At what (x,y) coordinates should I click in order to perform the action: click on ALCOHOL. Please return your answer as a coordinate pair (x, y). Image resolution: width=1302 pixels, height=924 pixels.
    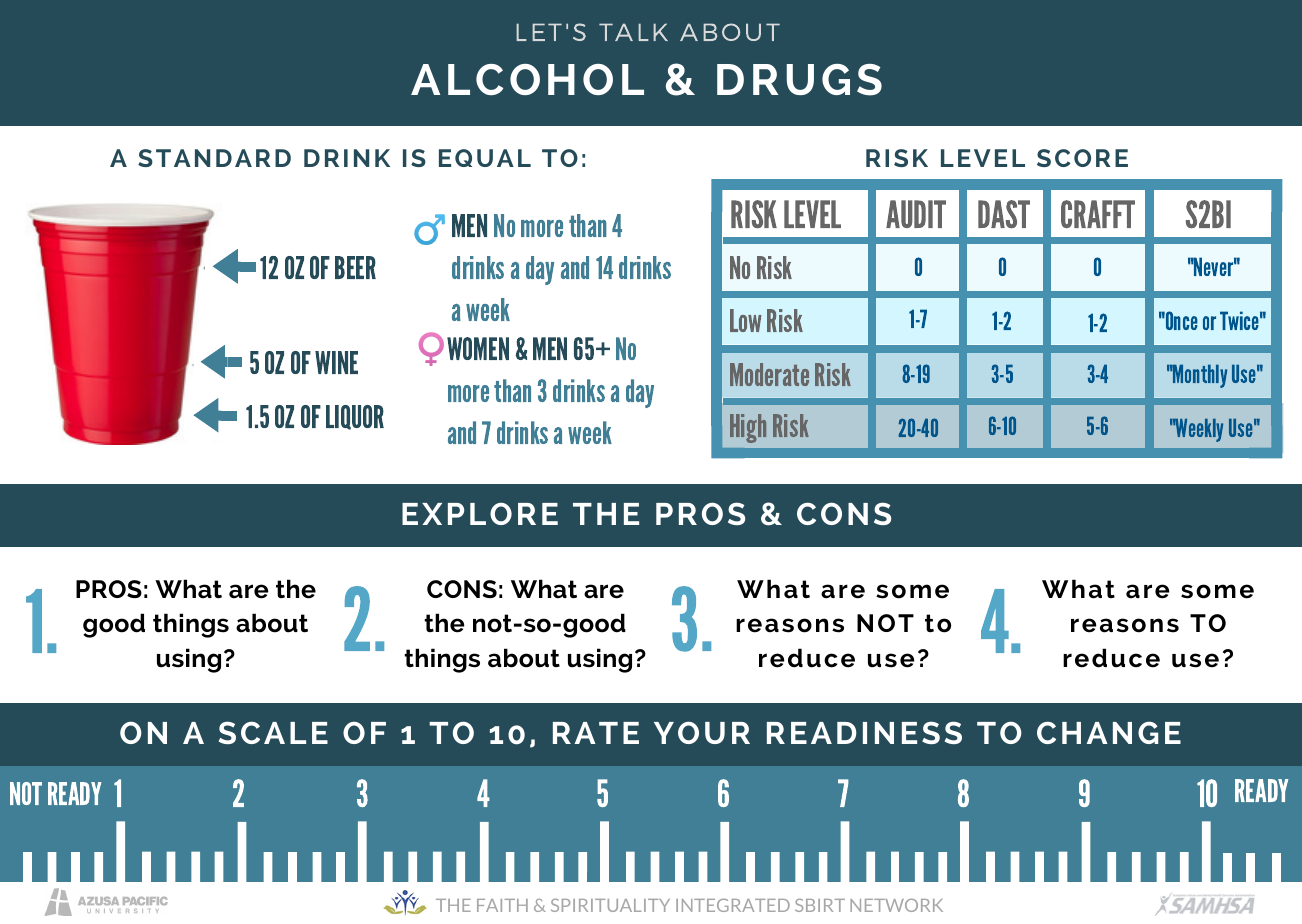
    Looking at the image, I should click on (527, 79).
